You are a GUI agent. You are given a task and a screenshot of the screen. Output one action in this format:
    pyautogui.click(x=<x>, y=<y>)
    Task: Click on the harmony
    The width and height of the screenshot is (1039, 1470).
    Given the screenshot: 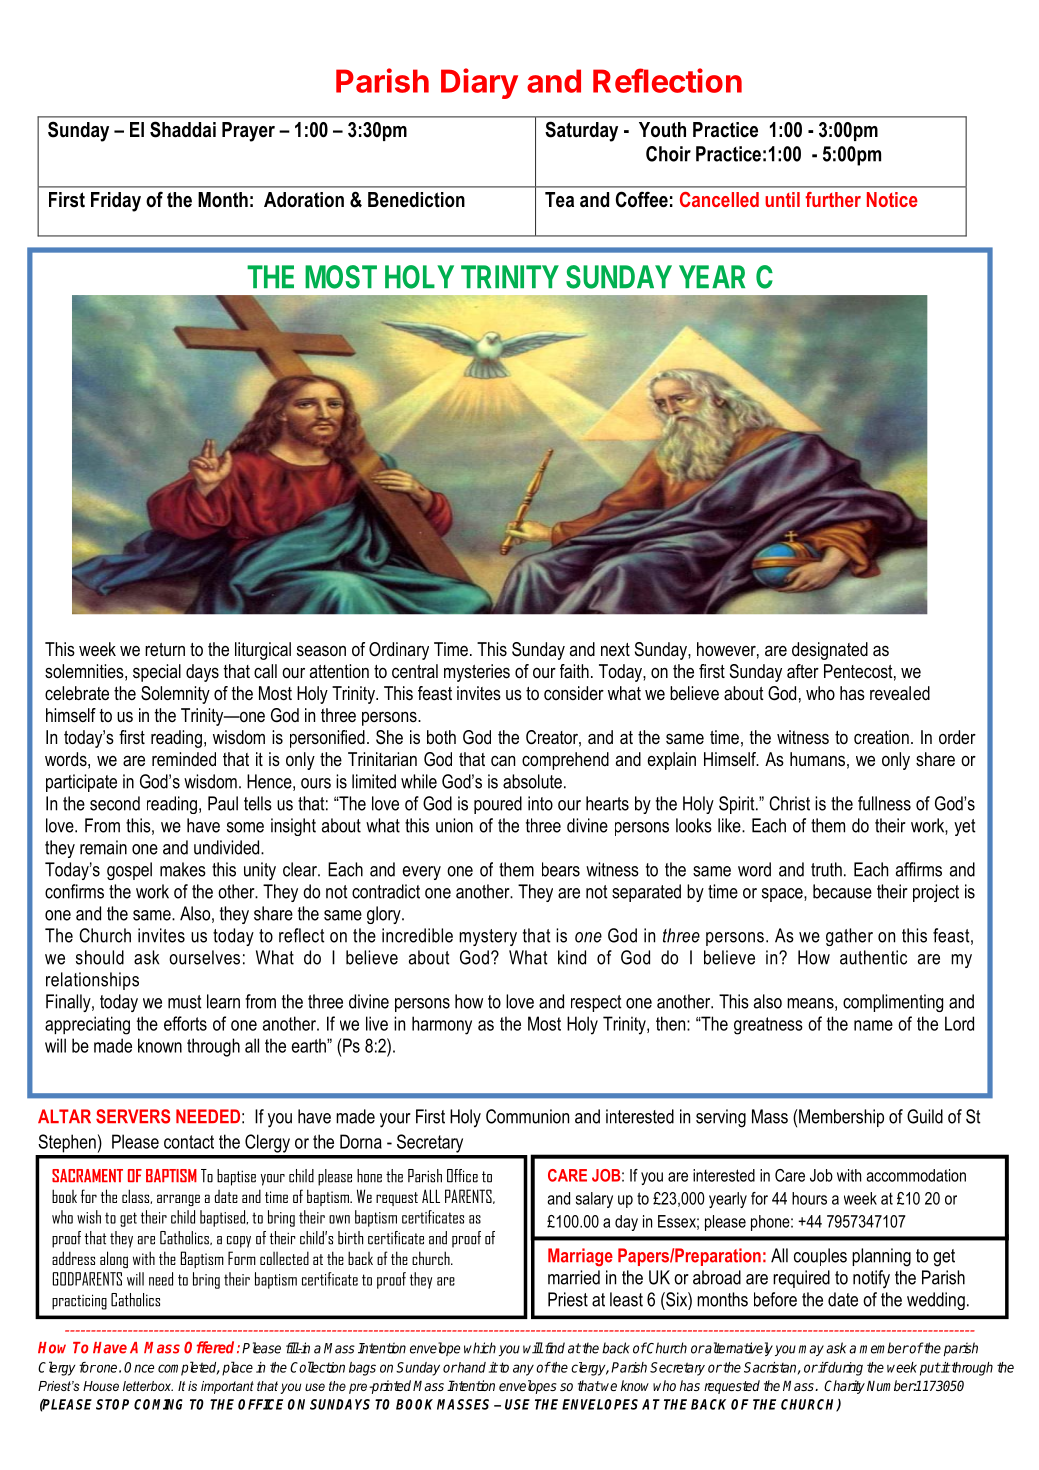 What is the action you would take?
    pyautogui.click(x=442, y=1025)
